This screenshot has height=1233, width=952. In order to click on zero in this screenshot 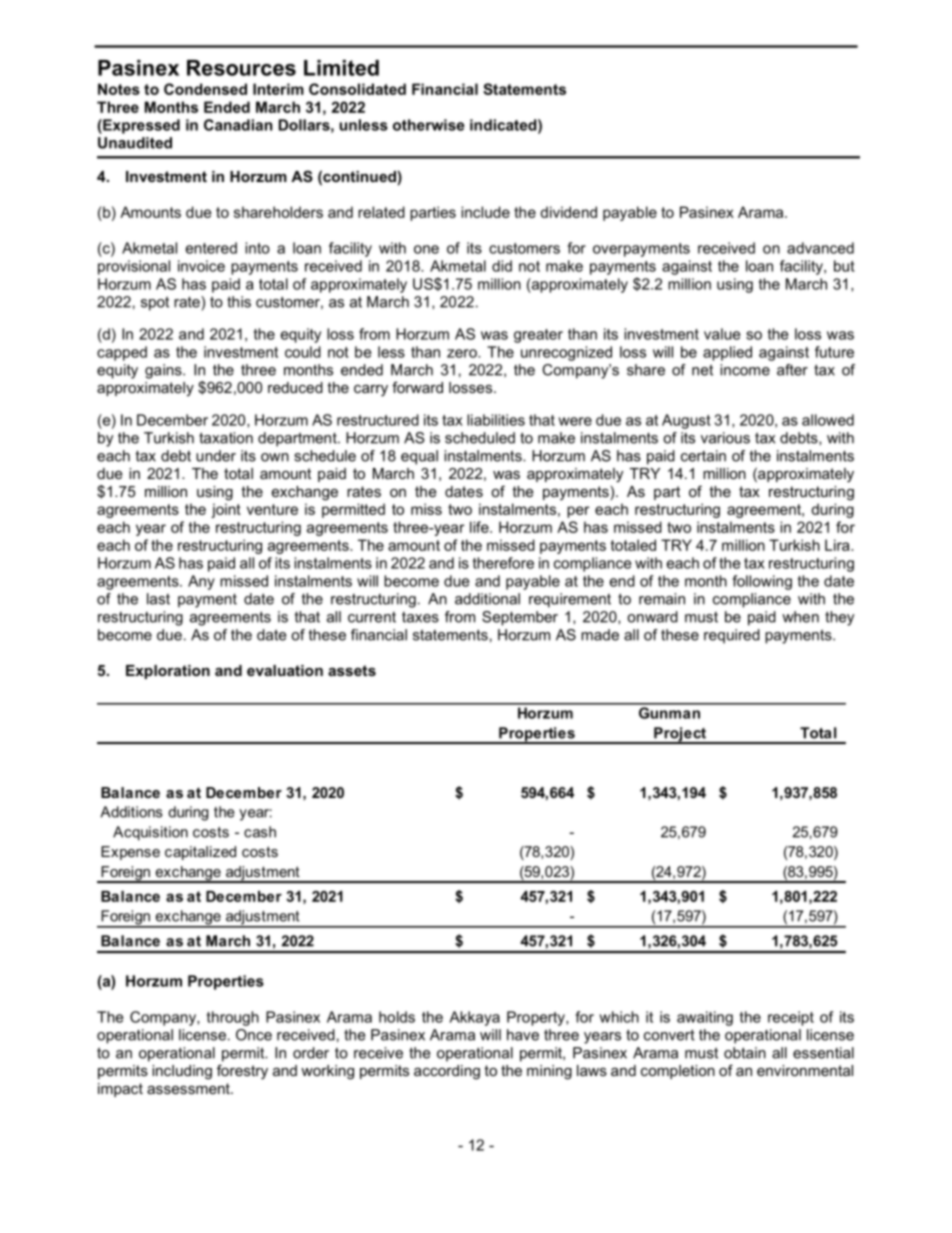, I will do `click(463, 353)`.
